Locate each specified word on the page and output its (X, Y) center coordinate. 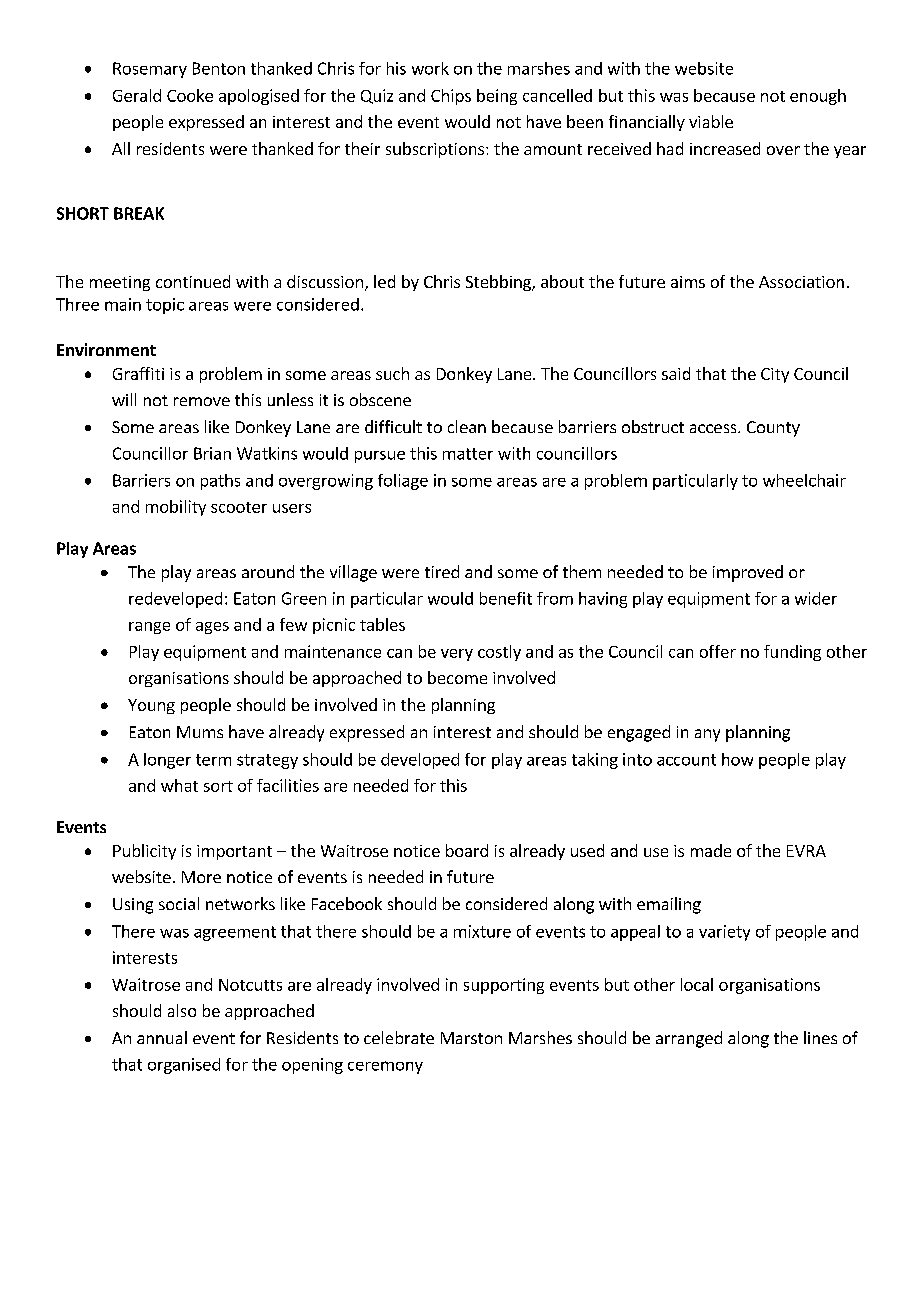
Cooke (190, 95)
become (457, 677)
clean (467, 426)
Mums (200, 732)
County (773, 429)
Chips (451, 97)
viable (711, 121)
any (707, 735)
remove (202, 401)
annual (162, 1037)
